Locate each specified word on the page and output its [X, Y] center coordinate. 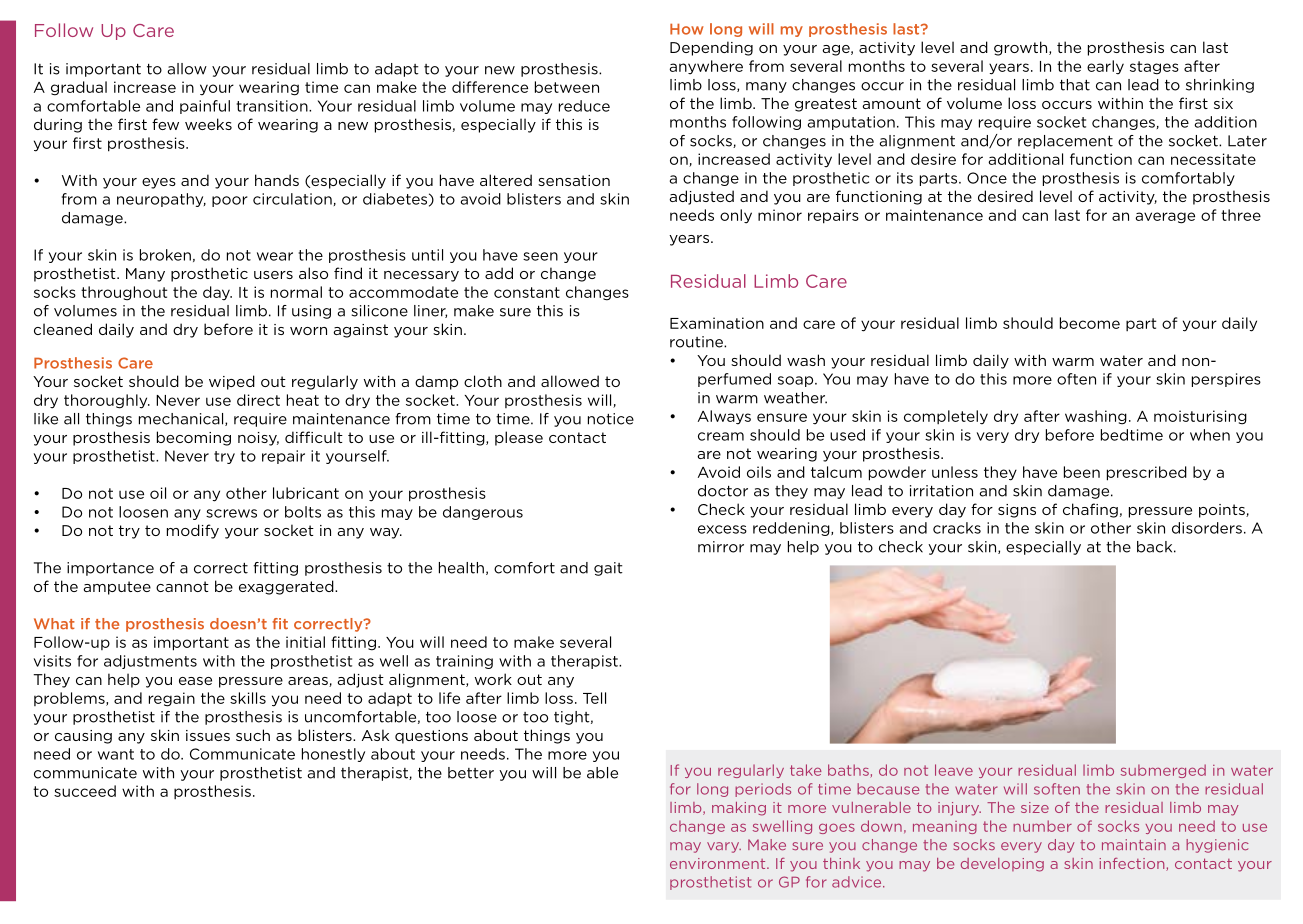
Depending [711, 48]
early [1105, 67]
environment [719, 863]
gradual [79, 88]
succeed [85, 791]
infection [1133, 864]
